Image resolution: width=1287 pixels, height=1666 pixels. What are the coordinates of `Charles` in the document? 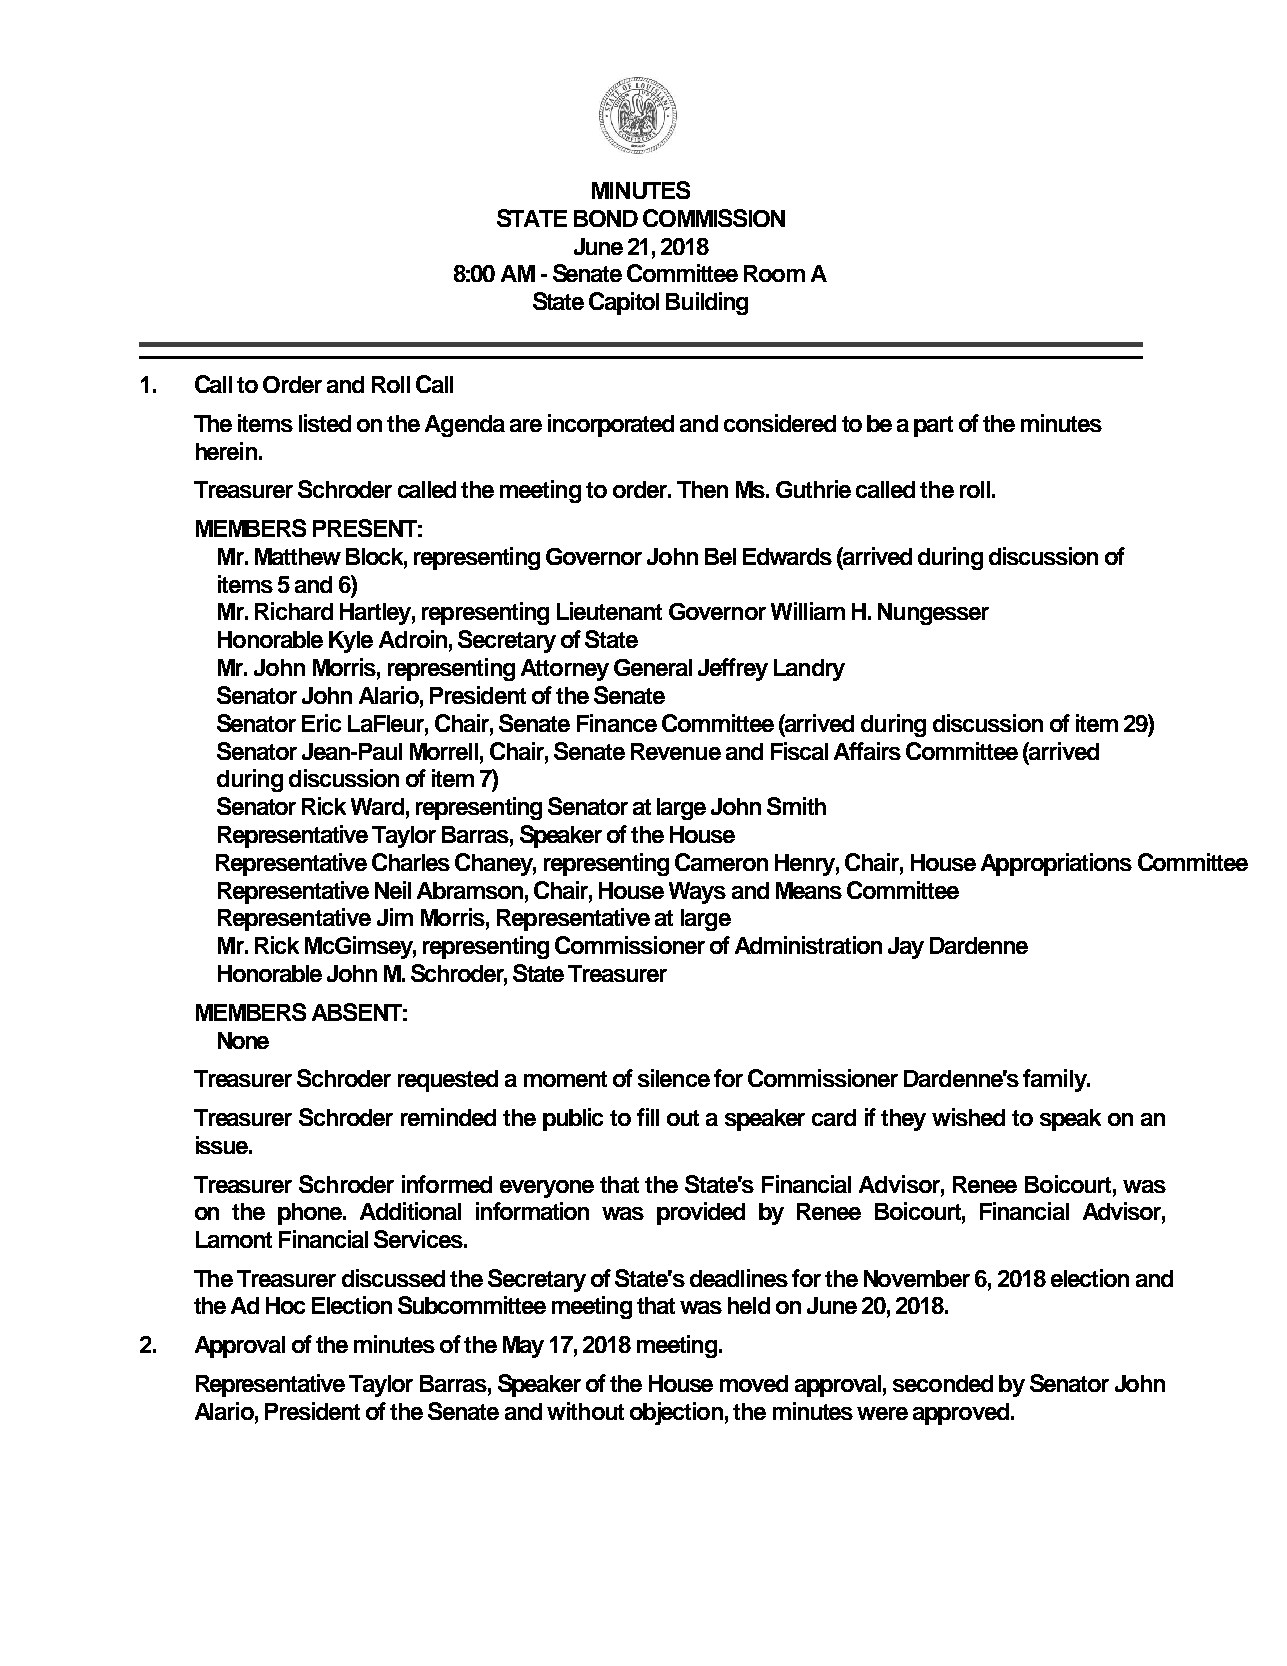 It's located at (411, 862).
